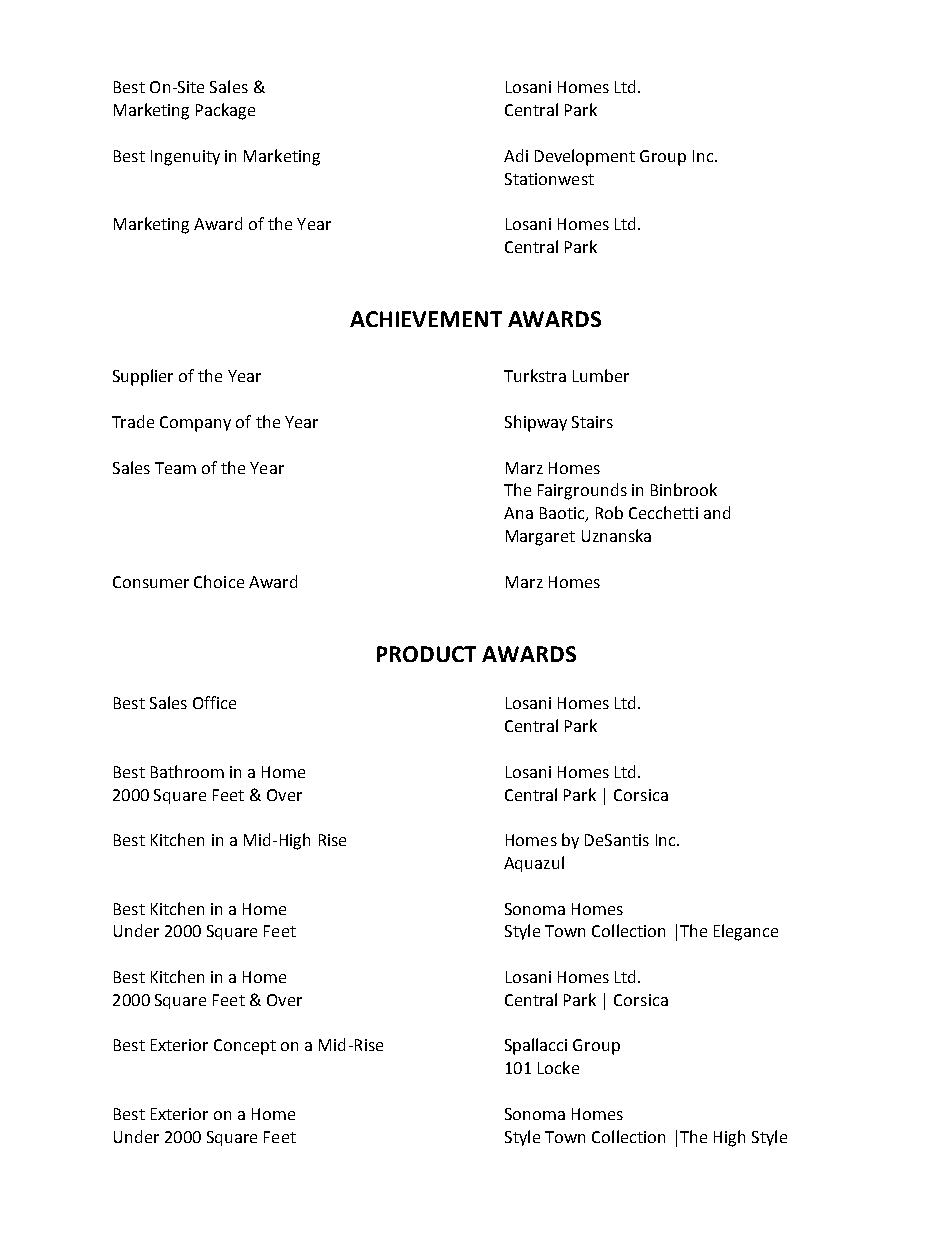 Image resolution: width=952 pixels, height=1233 pixels. Describe the element at coordinates (426, 654) in the image. I see `PRODUCT` at that location.
